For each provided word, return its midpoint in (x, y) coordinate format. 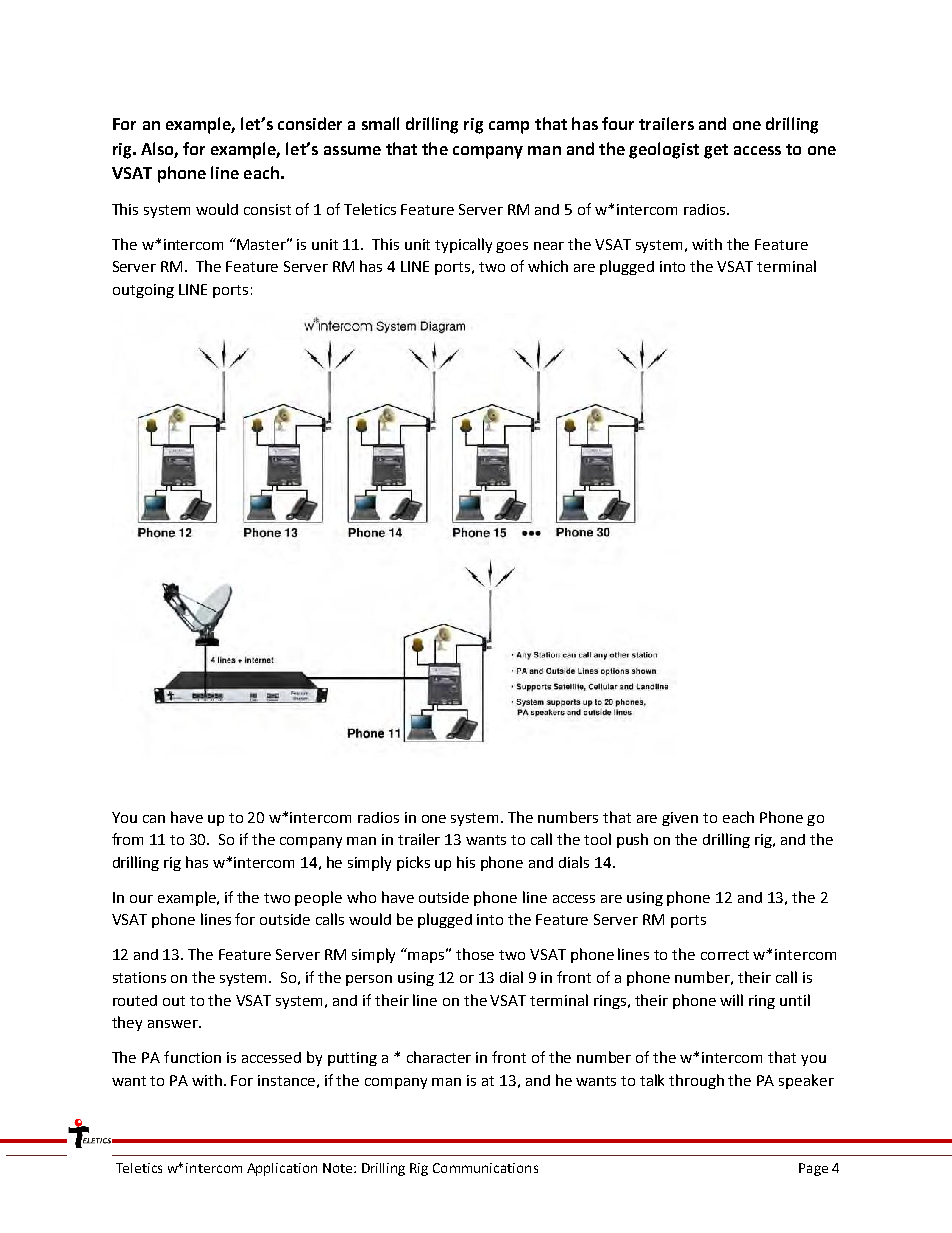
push (632, 840)
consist (267, 209)
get (716, 151)
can (154, 819)
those (475, 954)
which (548, 266)
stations (139, 977)
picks (413, 863)
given (680, 819)
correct (725, 955)
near (549, 246)
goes (512, 247)
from (127, 839)
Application (282, 1169)
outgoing (143, 291)
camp (509, 127)
